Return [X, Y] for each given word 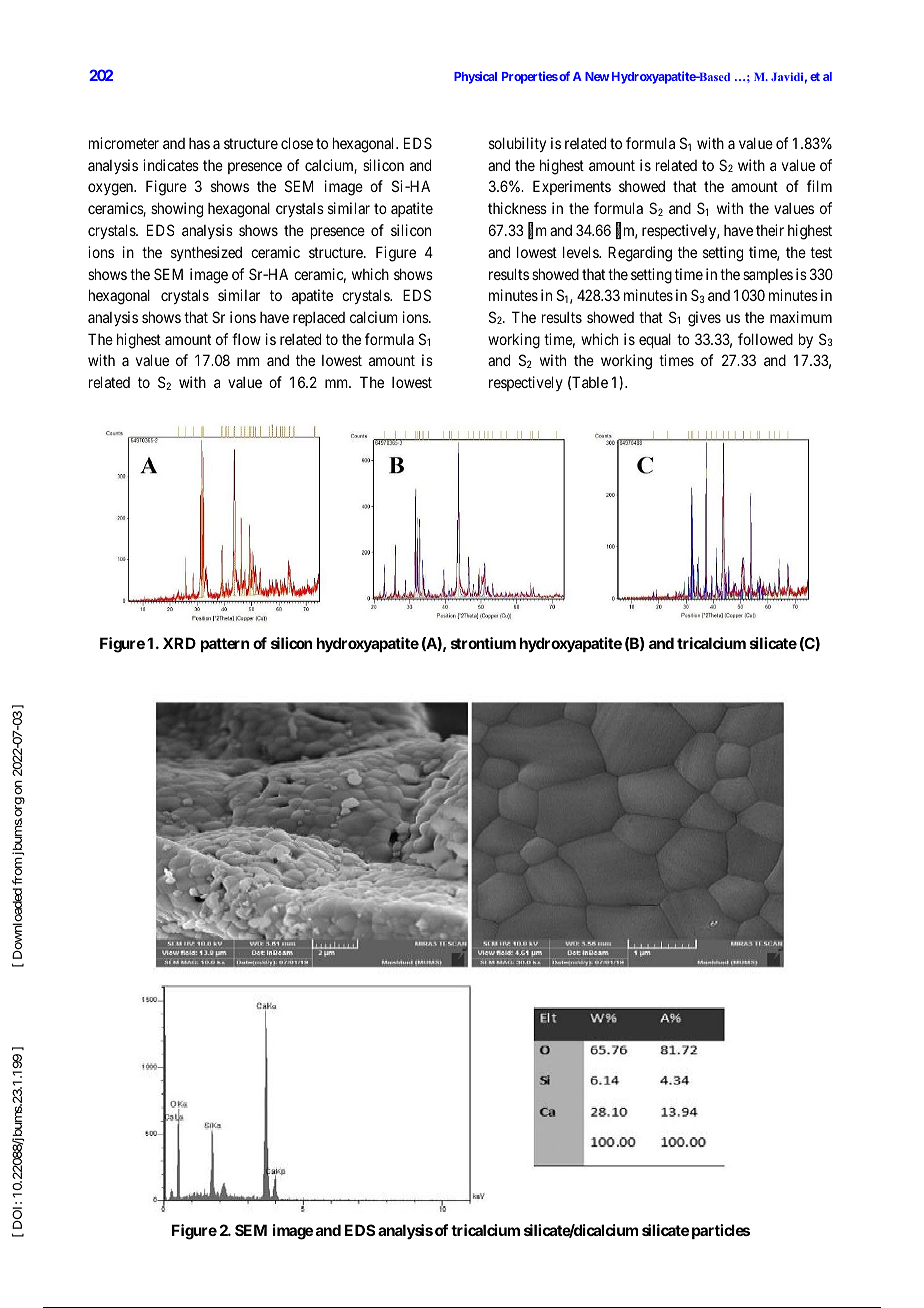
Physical [475, 77]
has [199, 143]
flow [246, 339]
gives [704, 319]
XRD [179, 643]
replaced [319, 319]
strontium [483, 643]
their [770, 230]
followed [765, 339]
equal [655, 340]
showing [177, 210]
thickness [517, 208]
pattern [225, 645]
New [597, 76]
